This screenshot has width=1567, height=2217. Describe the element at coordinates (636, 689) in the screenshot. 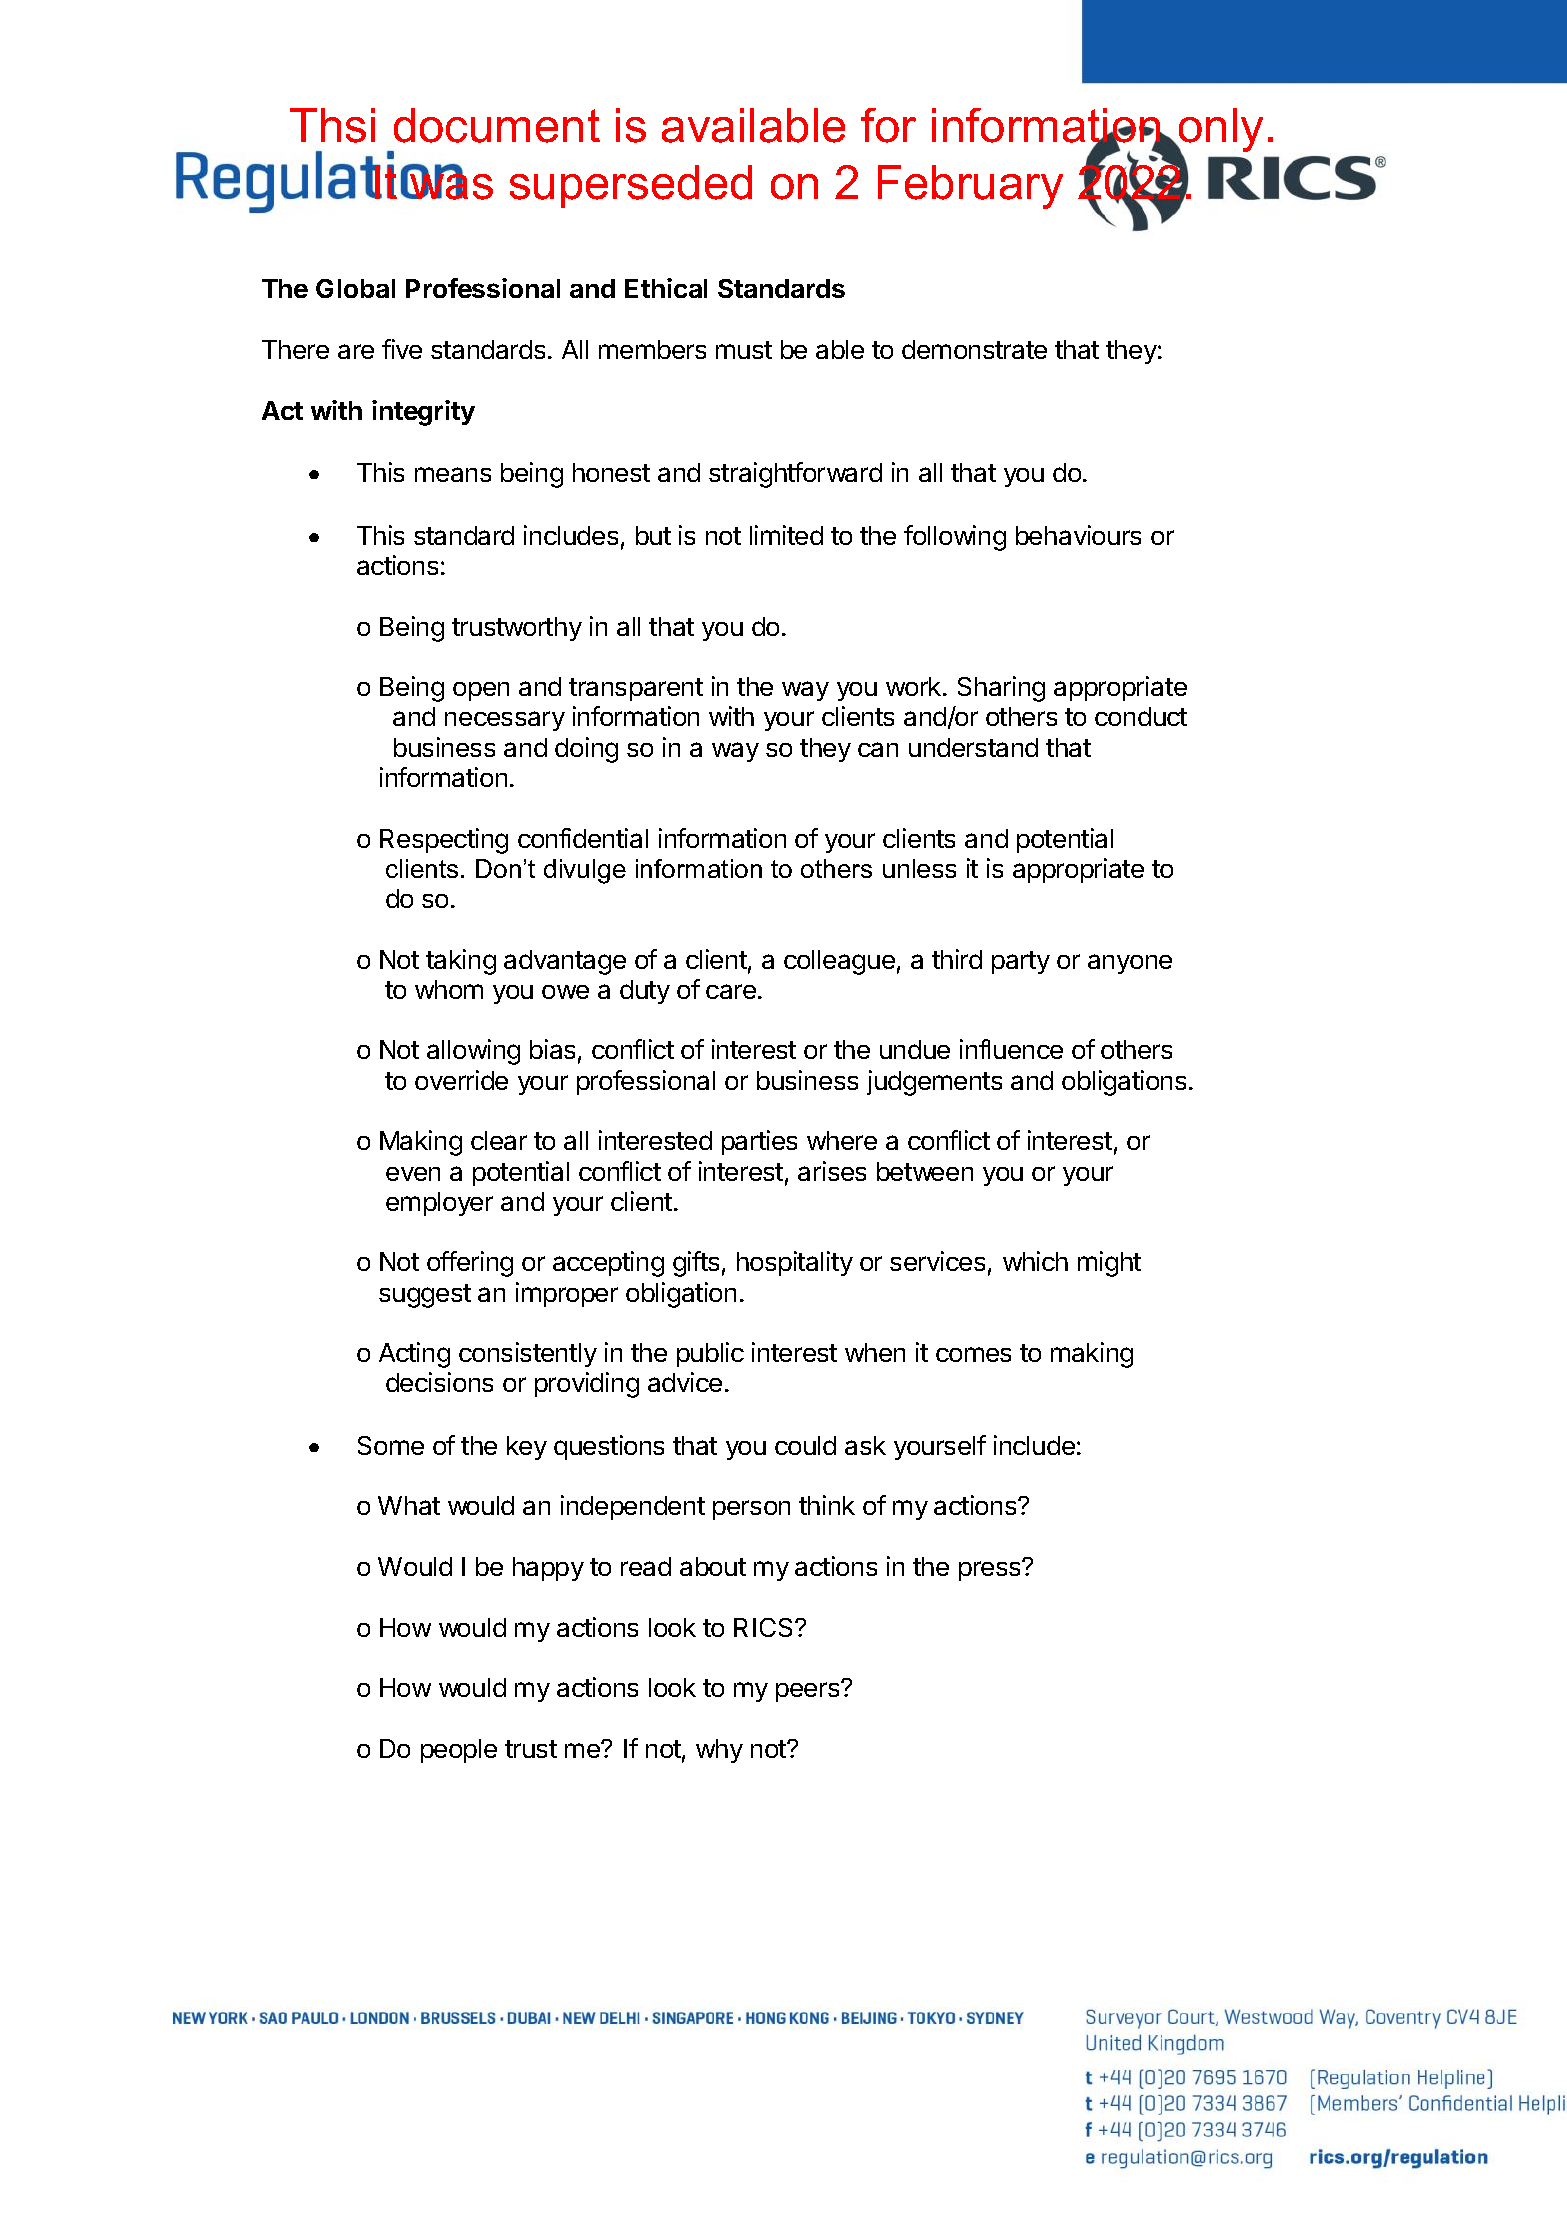

I see `transparent` at that location.
